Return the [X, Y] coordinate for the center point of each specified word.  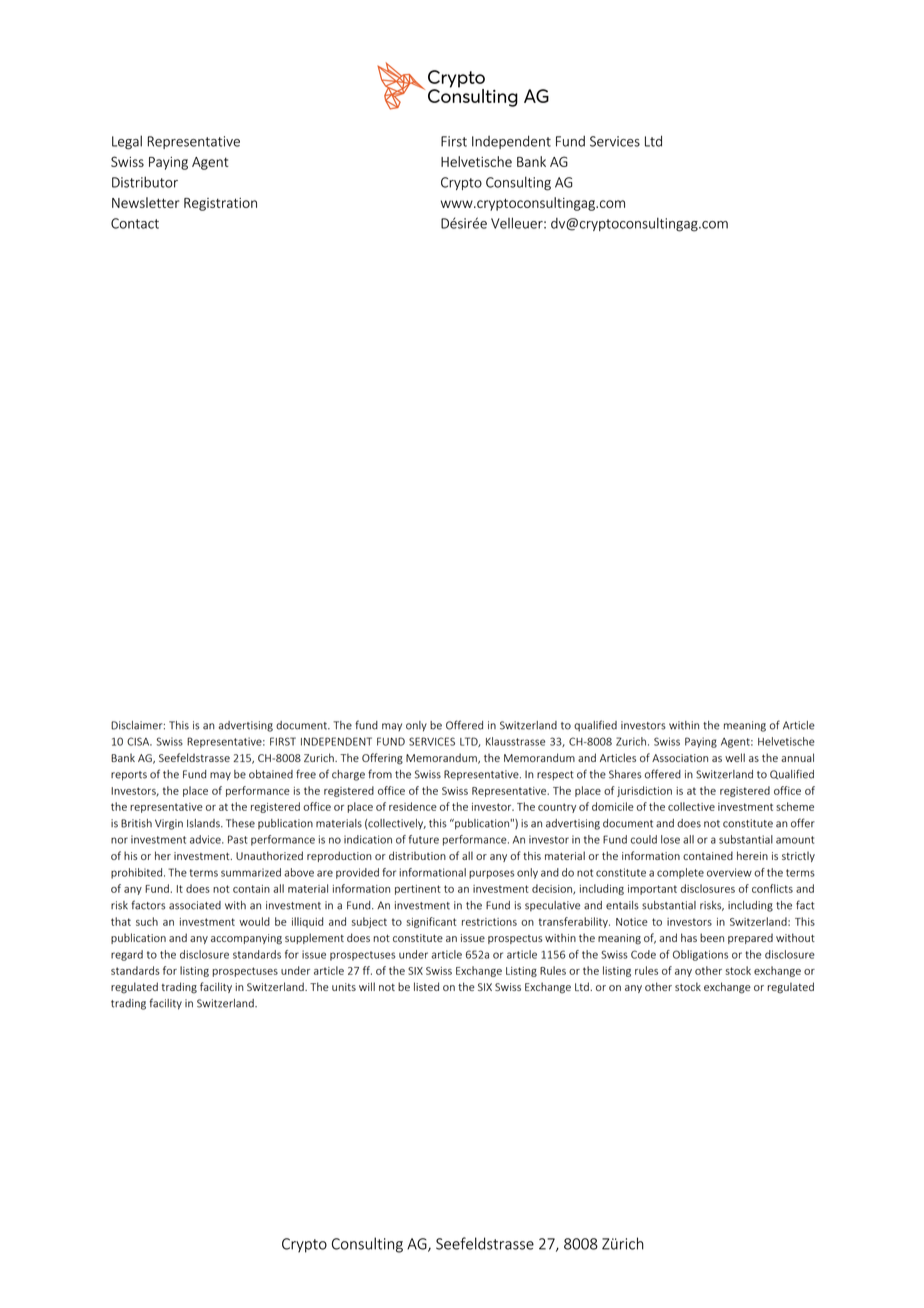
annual [797, 757]
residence [413, 806]
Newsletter [145, 202]
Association [680, 758]
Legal [127, 142]
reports [129, 776]
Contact [135, 223]
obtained [271, 774]
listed [426, 986]
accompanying [246, 939]
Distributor [145, 182]
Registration [220, 204]
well [735, 757]
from [380, 774]
